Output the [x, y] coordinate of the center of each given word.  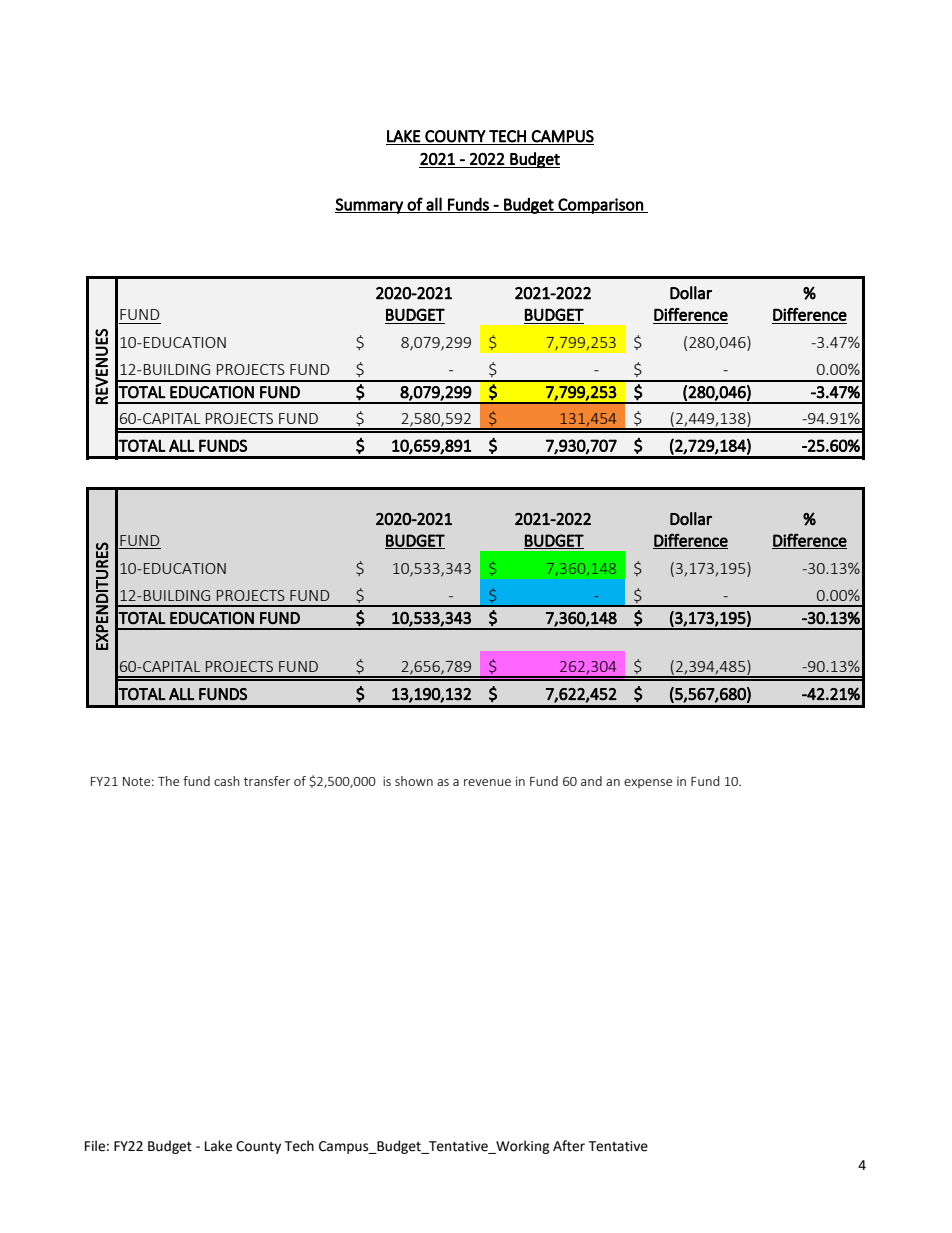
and [591, 781]
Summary [370, 206]
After [569, 1146]
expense [648, 784]
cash [227, 781]
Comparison [601, 206]
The [168, 781]
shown [414, 781]
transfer [267, 781]
